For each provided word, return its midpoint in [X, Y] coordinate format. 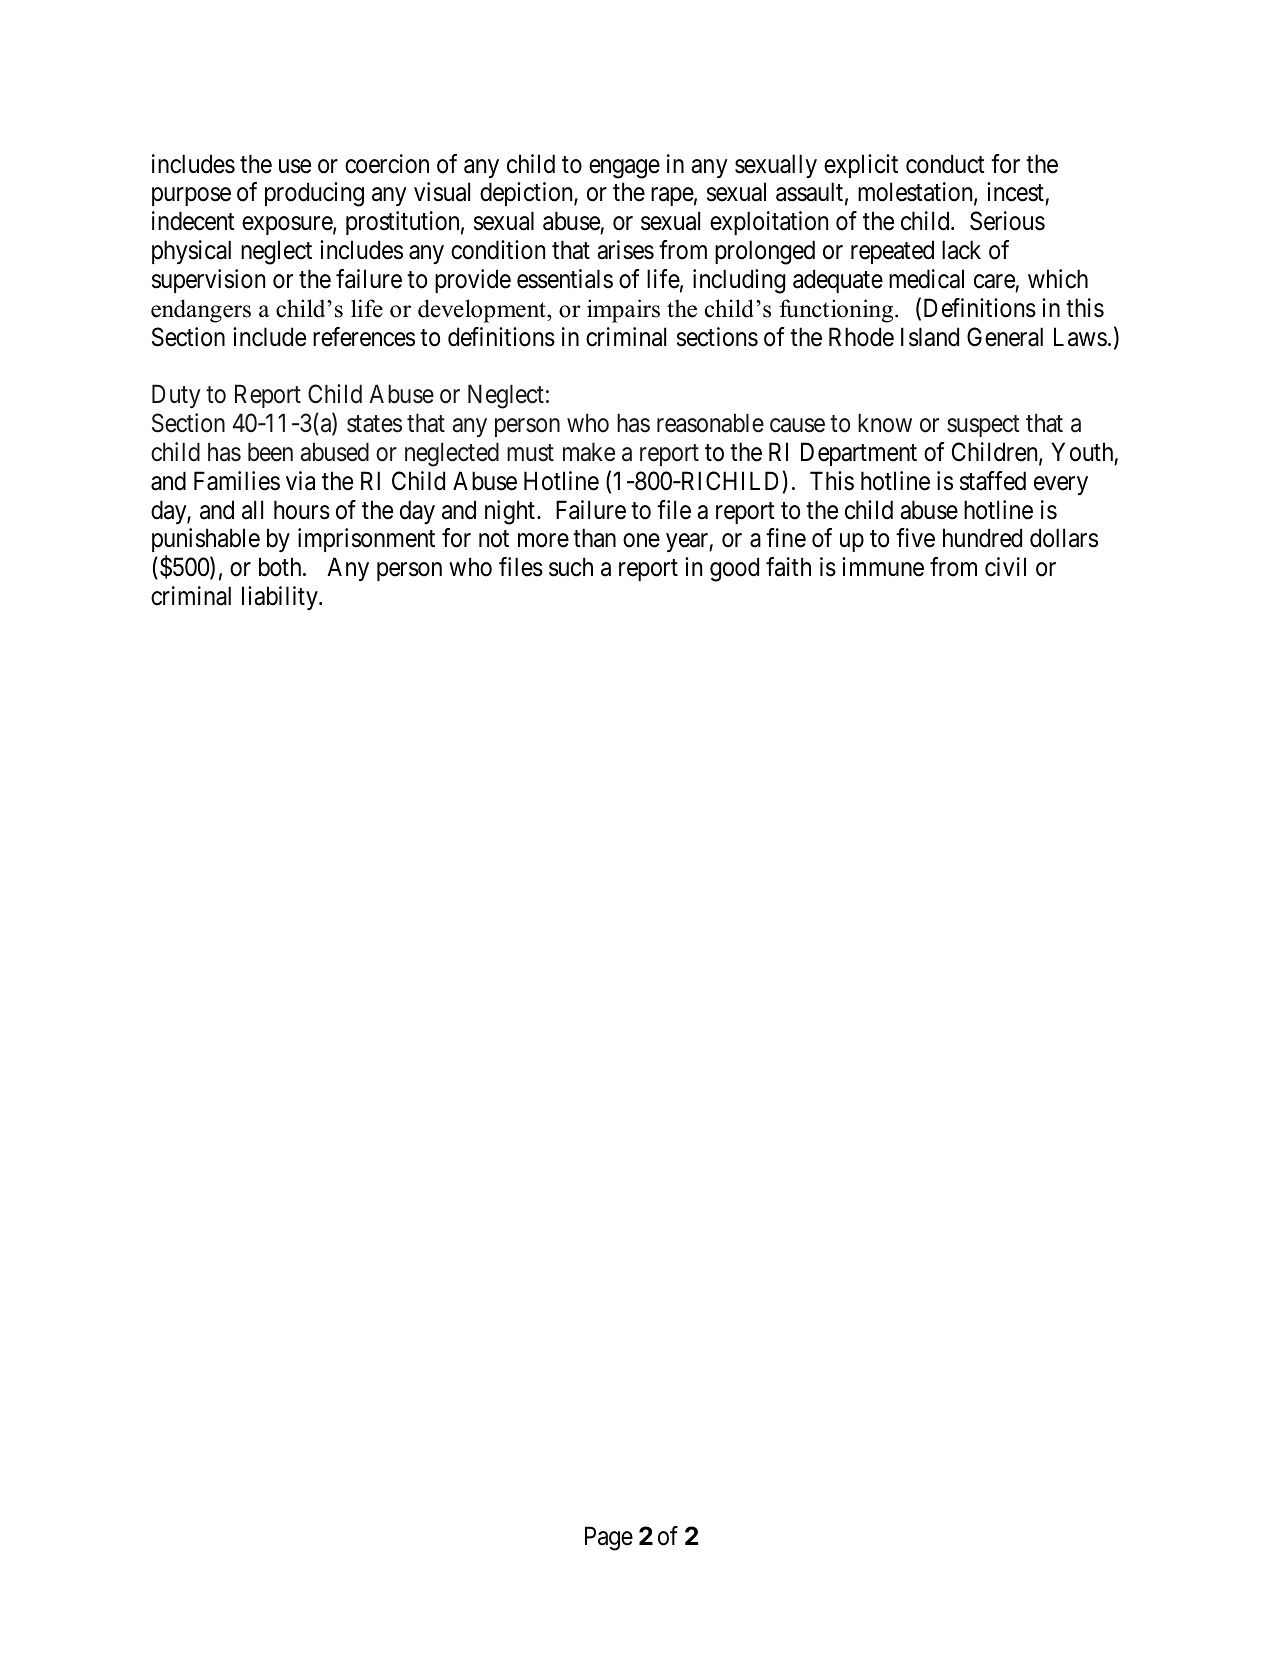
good [734, 569]
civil [1005, 567]
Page [609, 1538]
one [641, 541]
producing [314, 194]
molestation [916, 193]
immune [883, 567]
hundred [982, 538]
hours [302, 510]
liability [281, 598]
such [571, 567]
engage [624, 169]
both [281, 567]
